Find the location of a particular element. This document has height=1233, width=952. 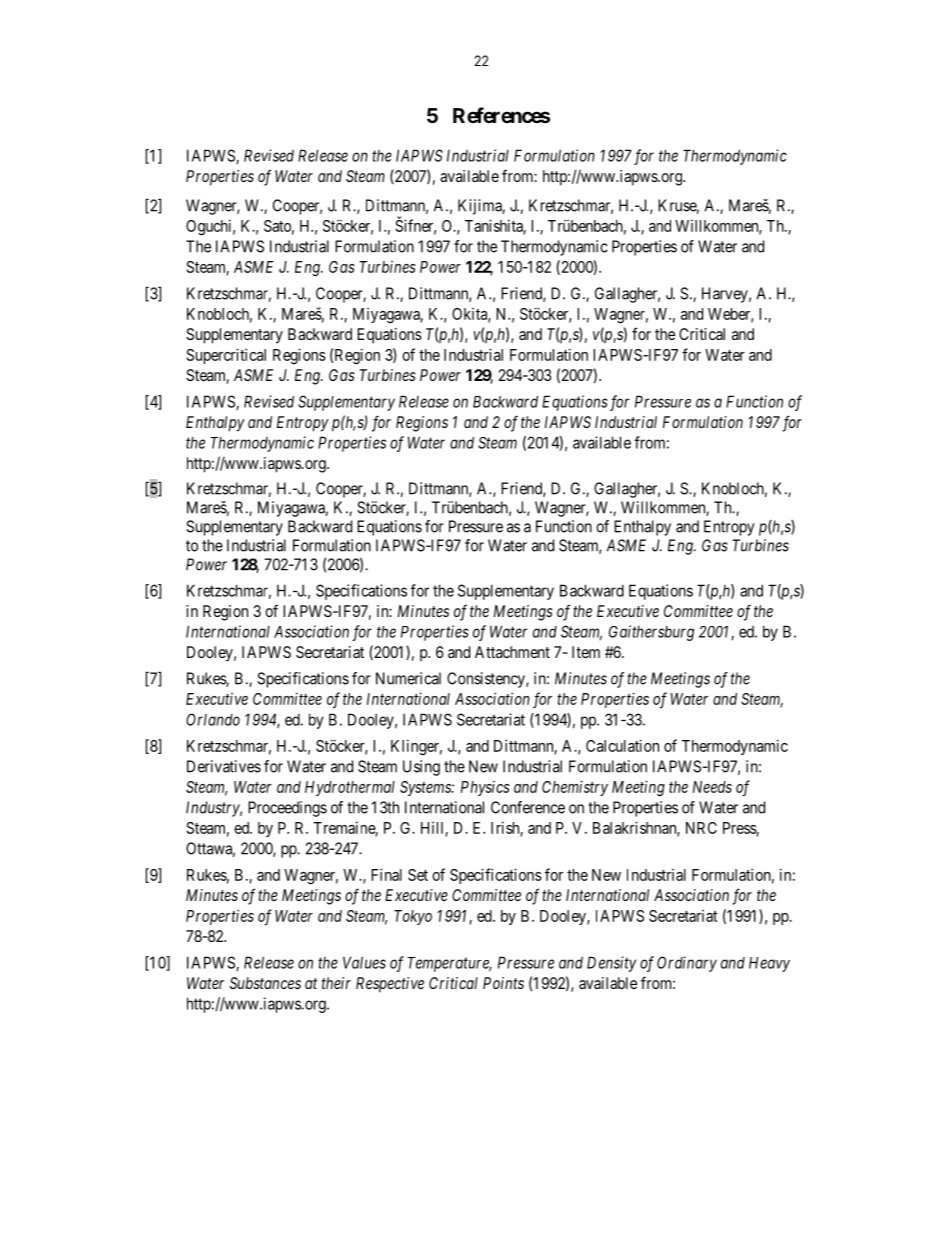

Set is located at coordinates (418, 875).
